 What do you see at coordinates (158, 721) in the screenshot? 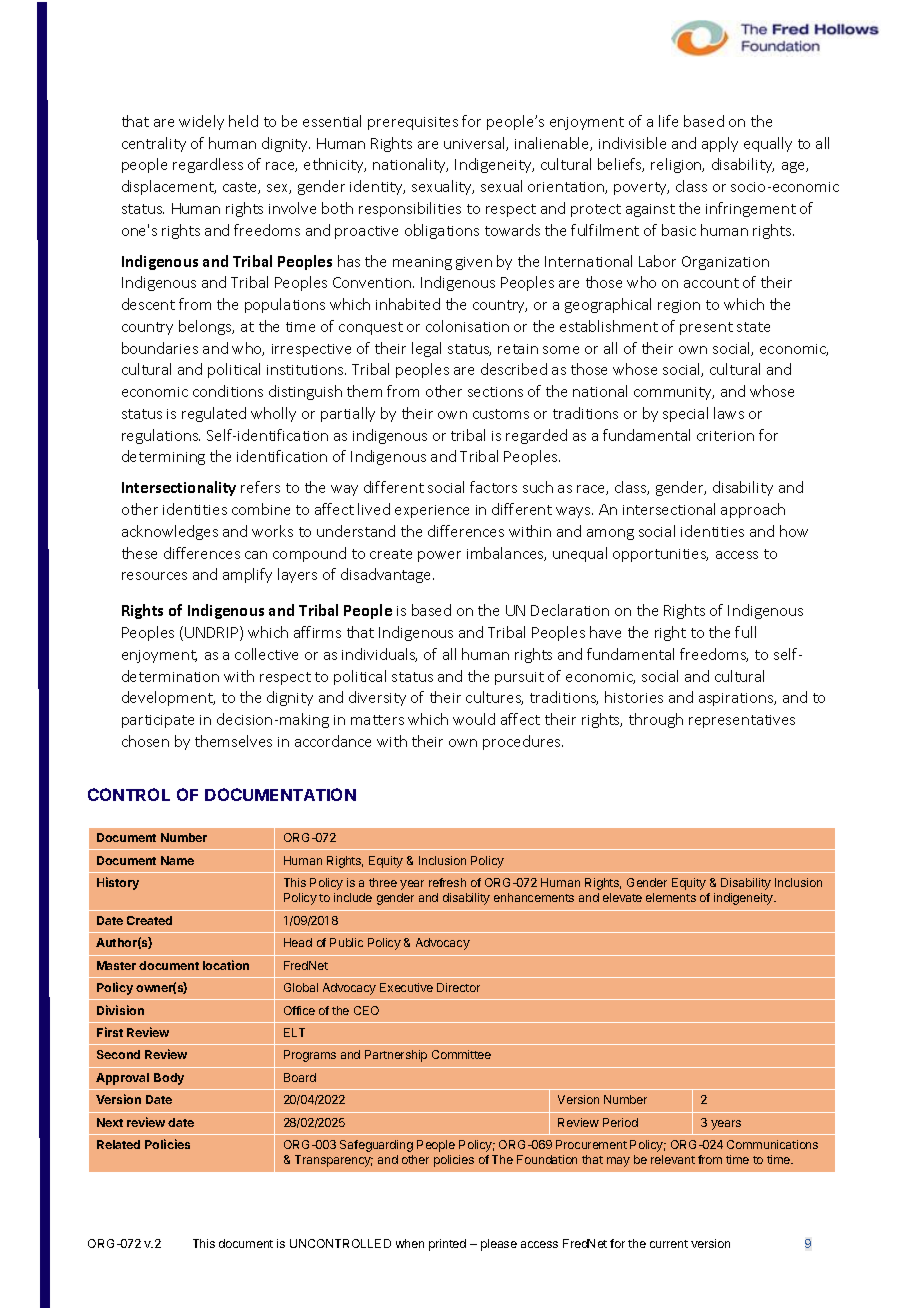
I see `participate` at bounding box center [158, 721].
